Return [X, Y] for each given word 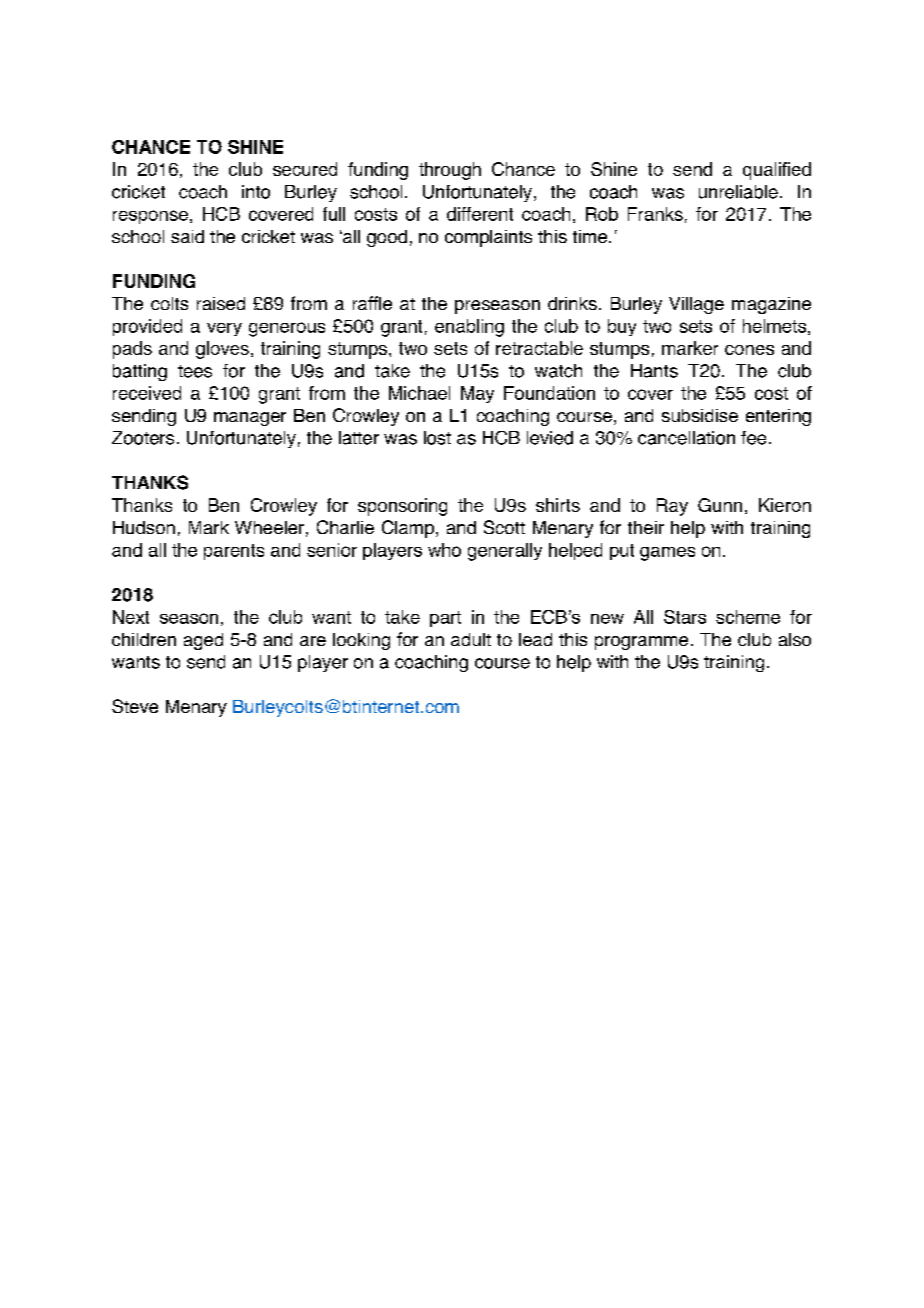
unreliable [738, 192]
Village [696, 305]
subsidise [700, 415]
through [450, 171]
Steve [135, 706]
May [477, 394]
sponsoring [402, 507]
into [256, 192]
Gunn [720, 505]
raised [221, 303]
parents [234, 552]
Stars [685, 617]
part [445, 619]
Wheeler [269, 527]
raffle [372, 303]
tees [195, 371]
